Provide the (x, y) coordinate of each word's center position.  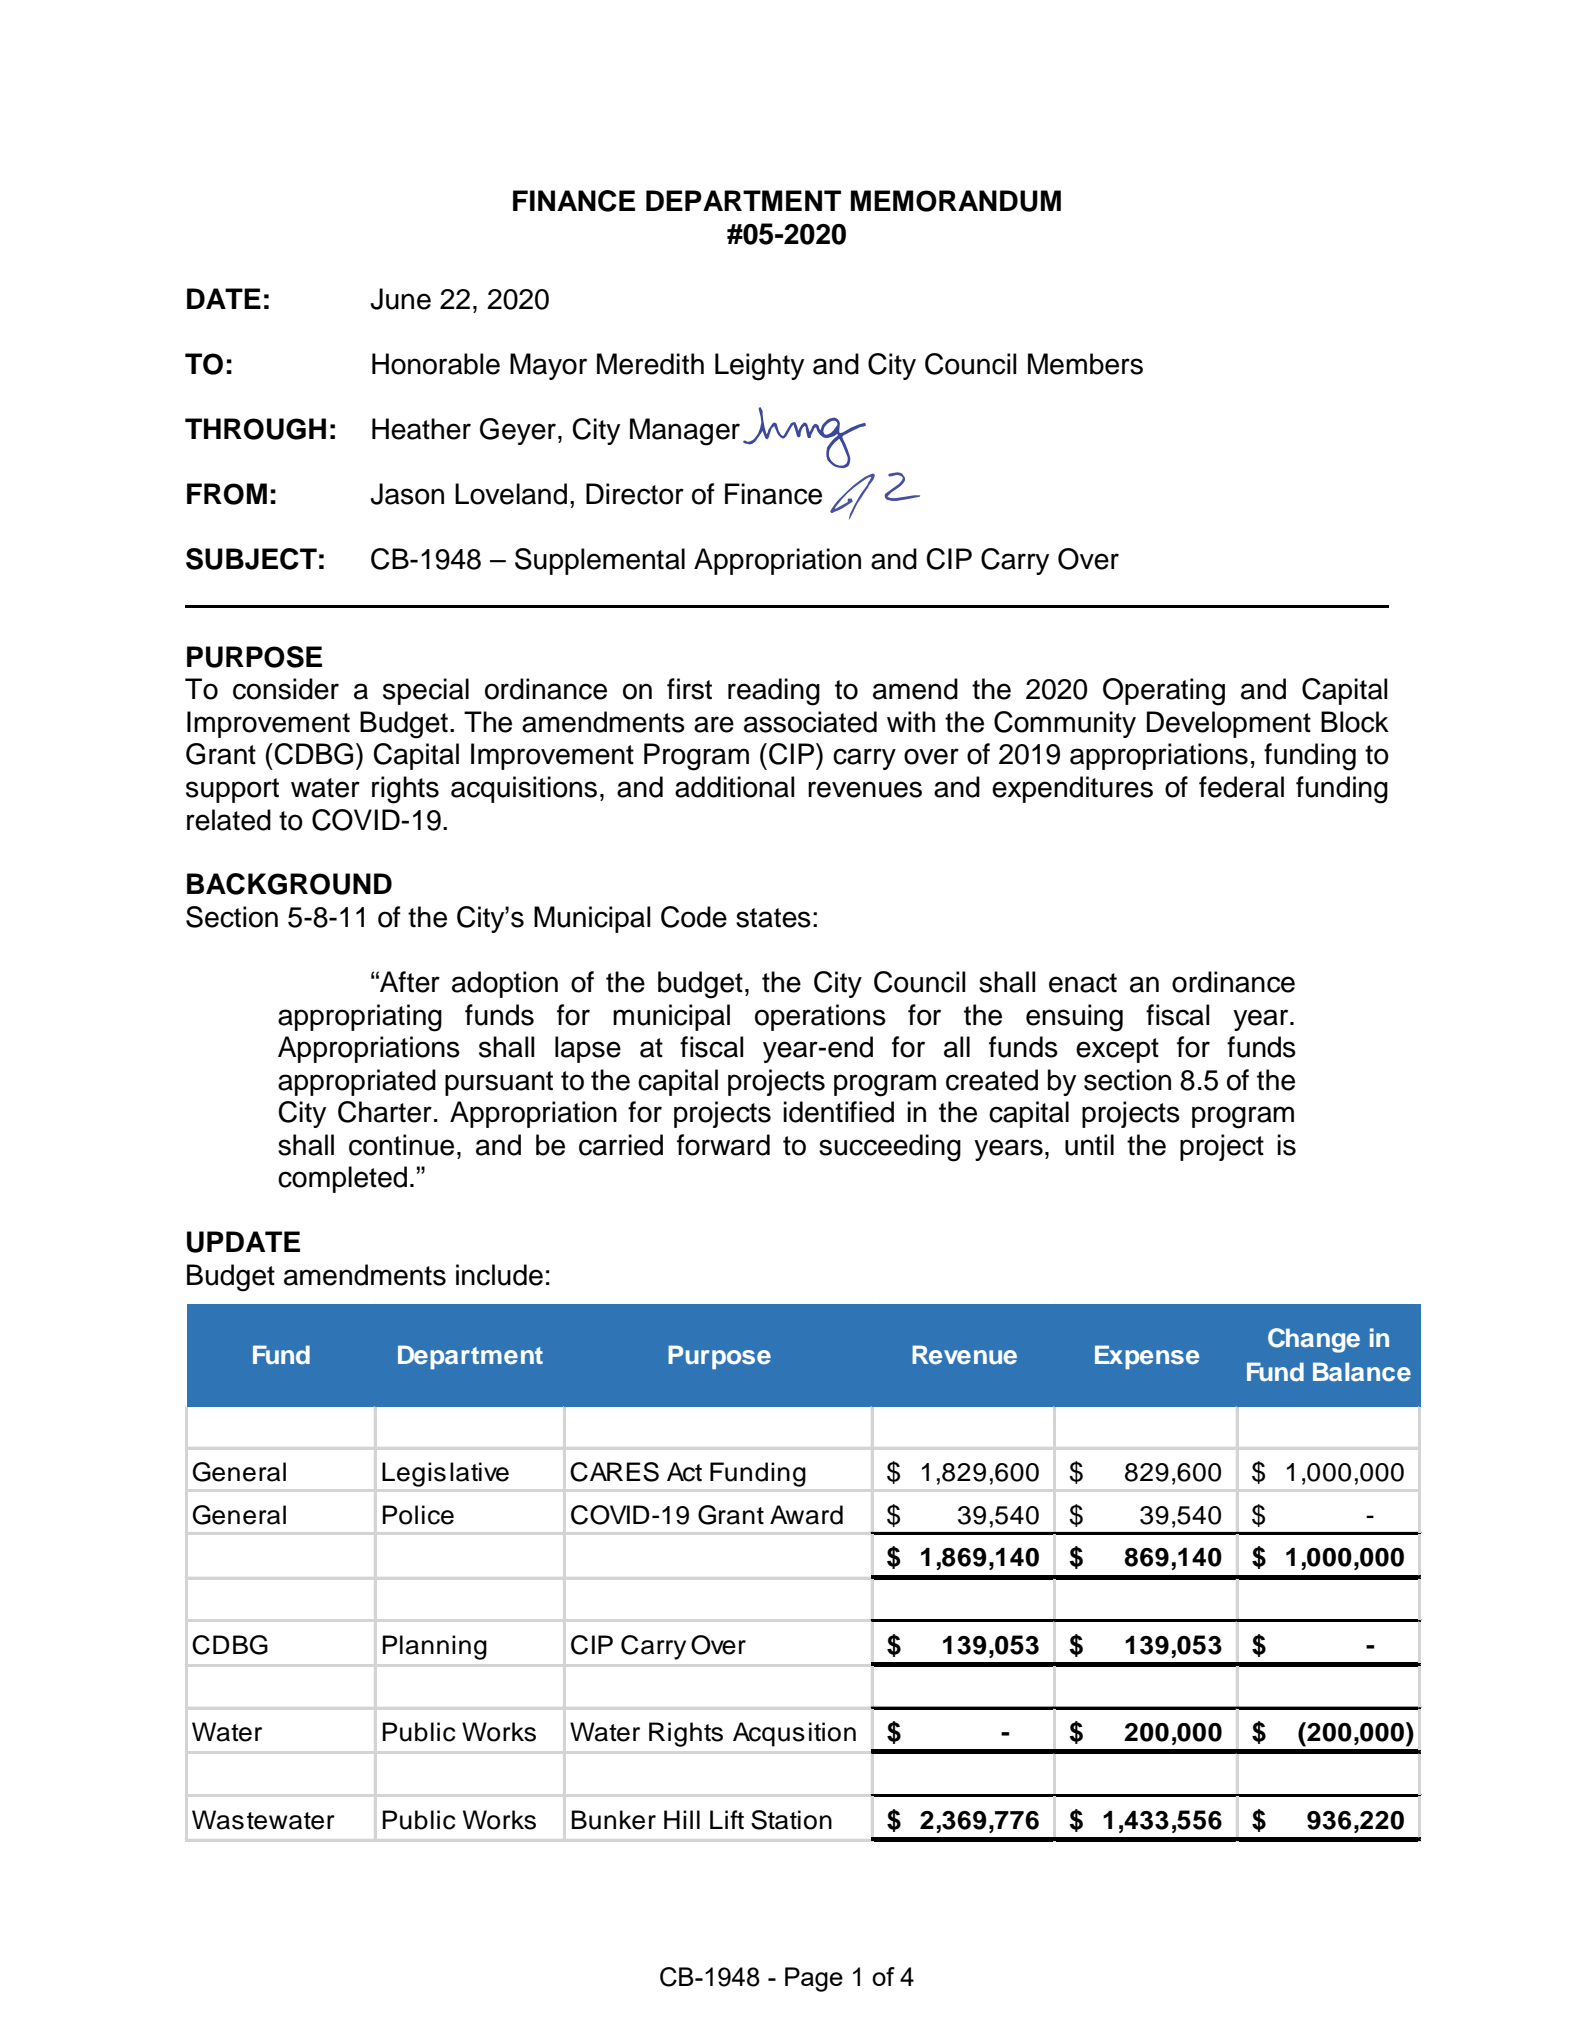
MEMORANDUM (956, 201)
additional (735, 787)
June (400, 299)
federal (1241, 787)
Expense (1147, 1357)
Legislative (445, 1474)
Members (1085, 364)
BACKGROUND (289, 884)
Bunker (614, 1820)
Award (806, 1515)
